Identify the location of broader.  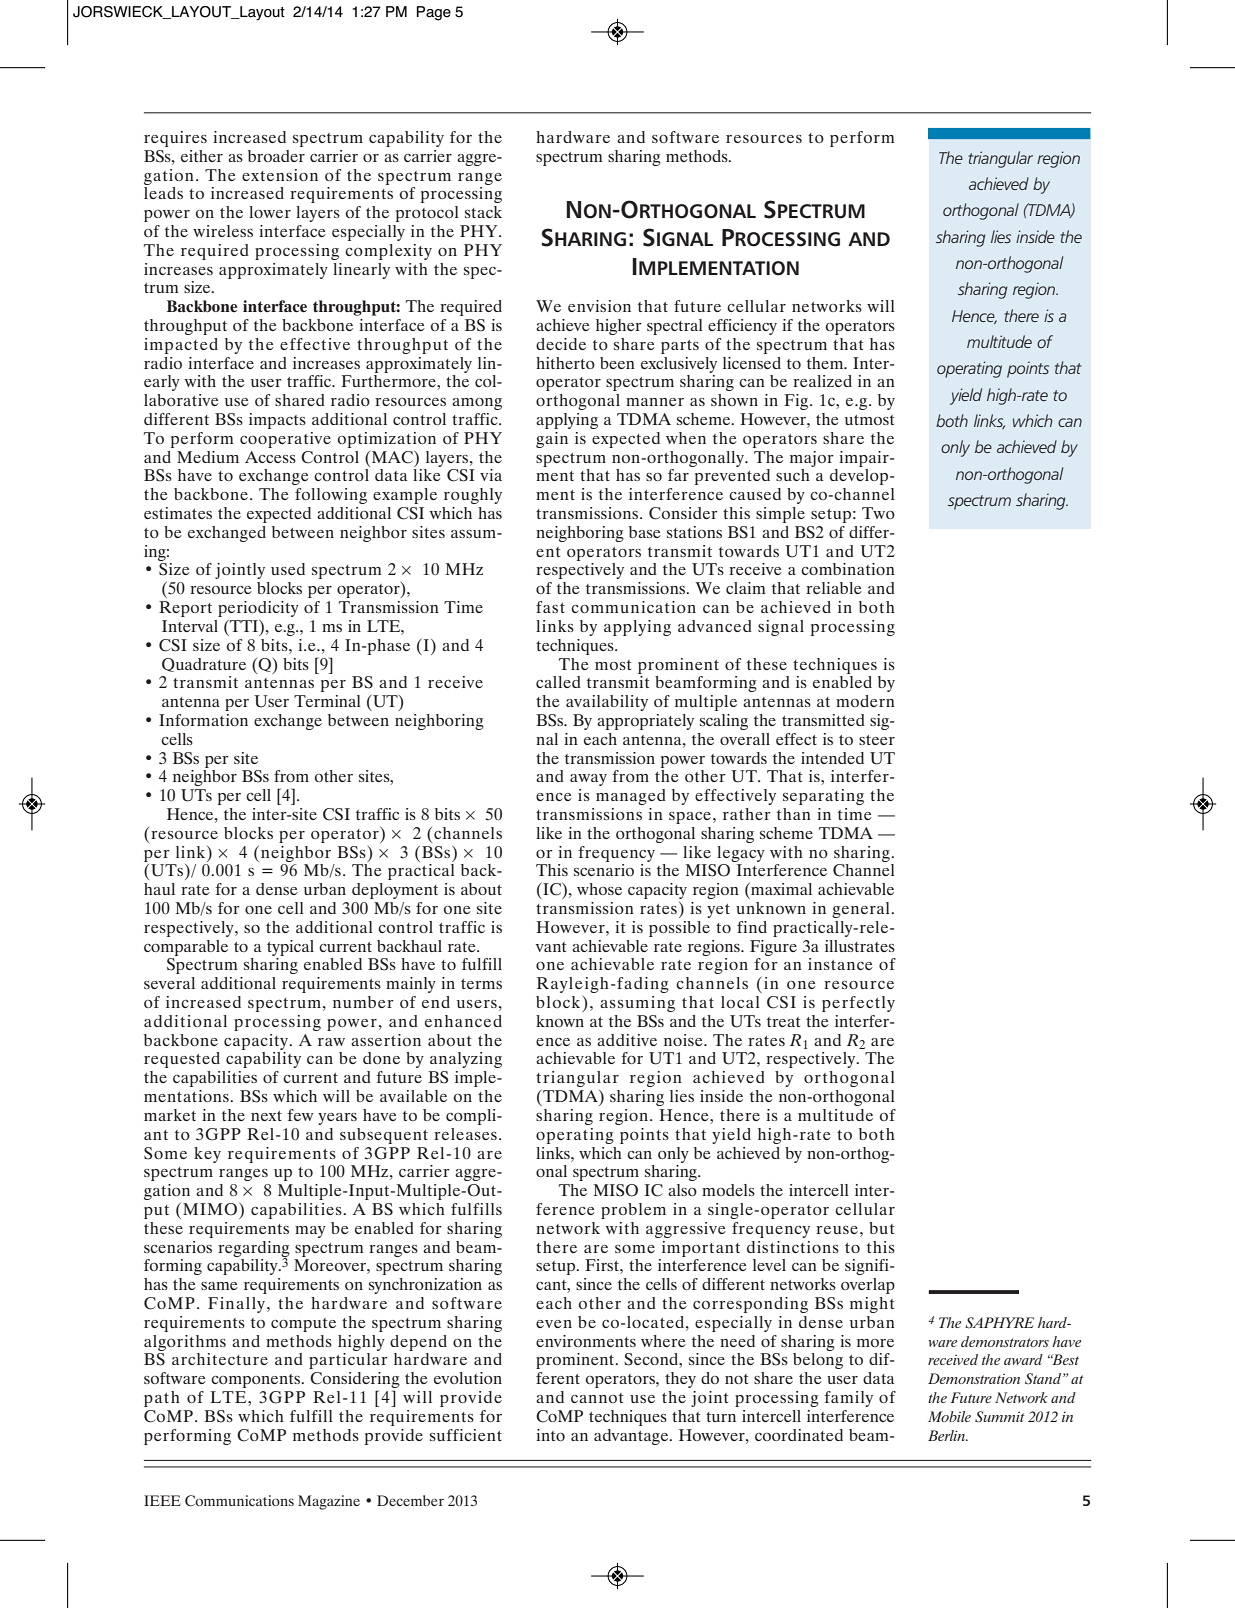
(276, 156).
